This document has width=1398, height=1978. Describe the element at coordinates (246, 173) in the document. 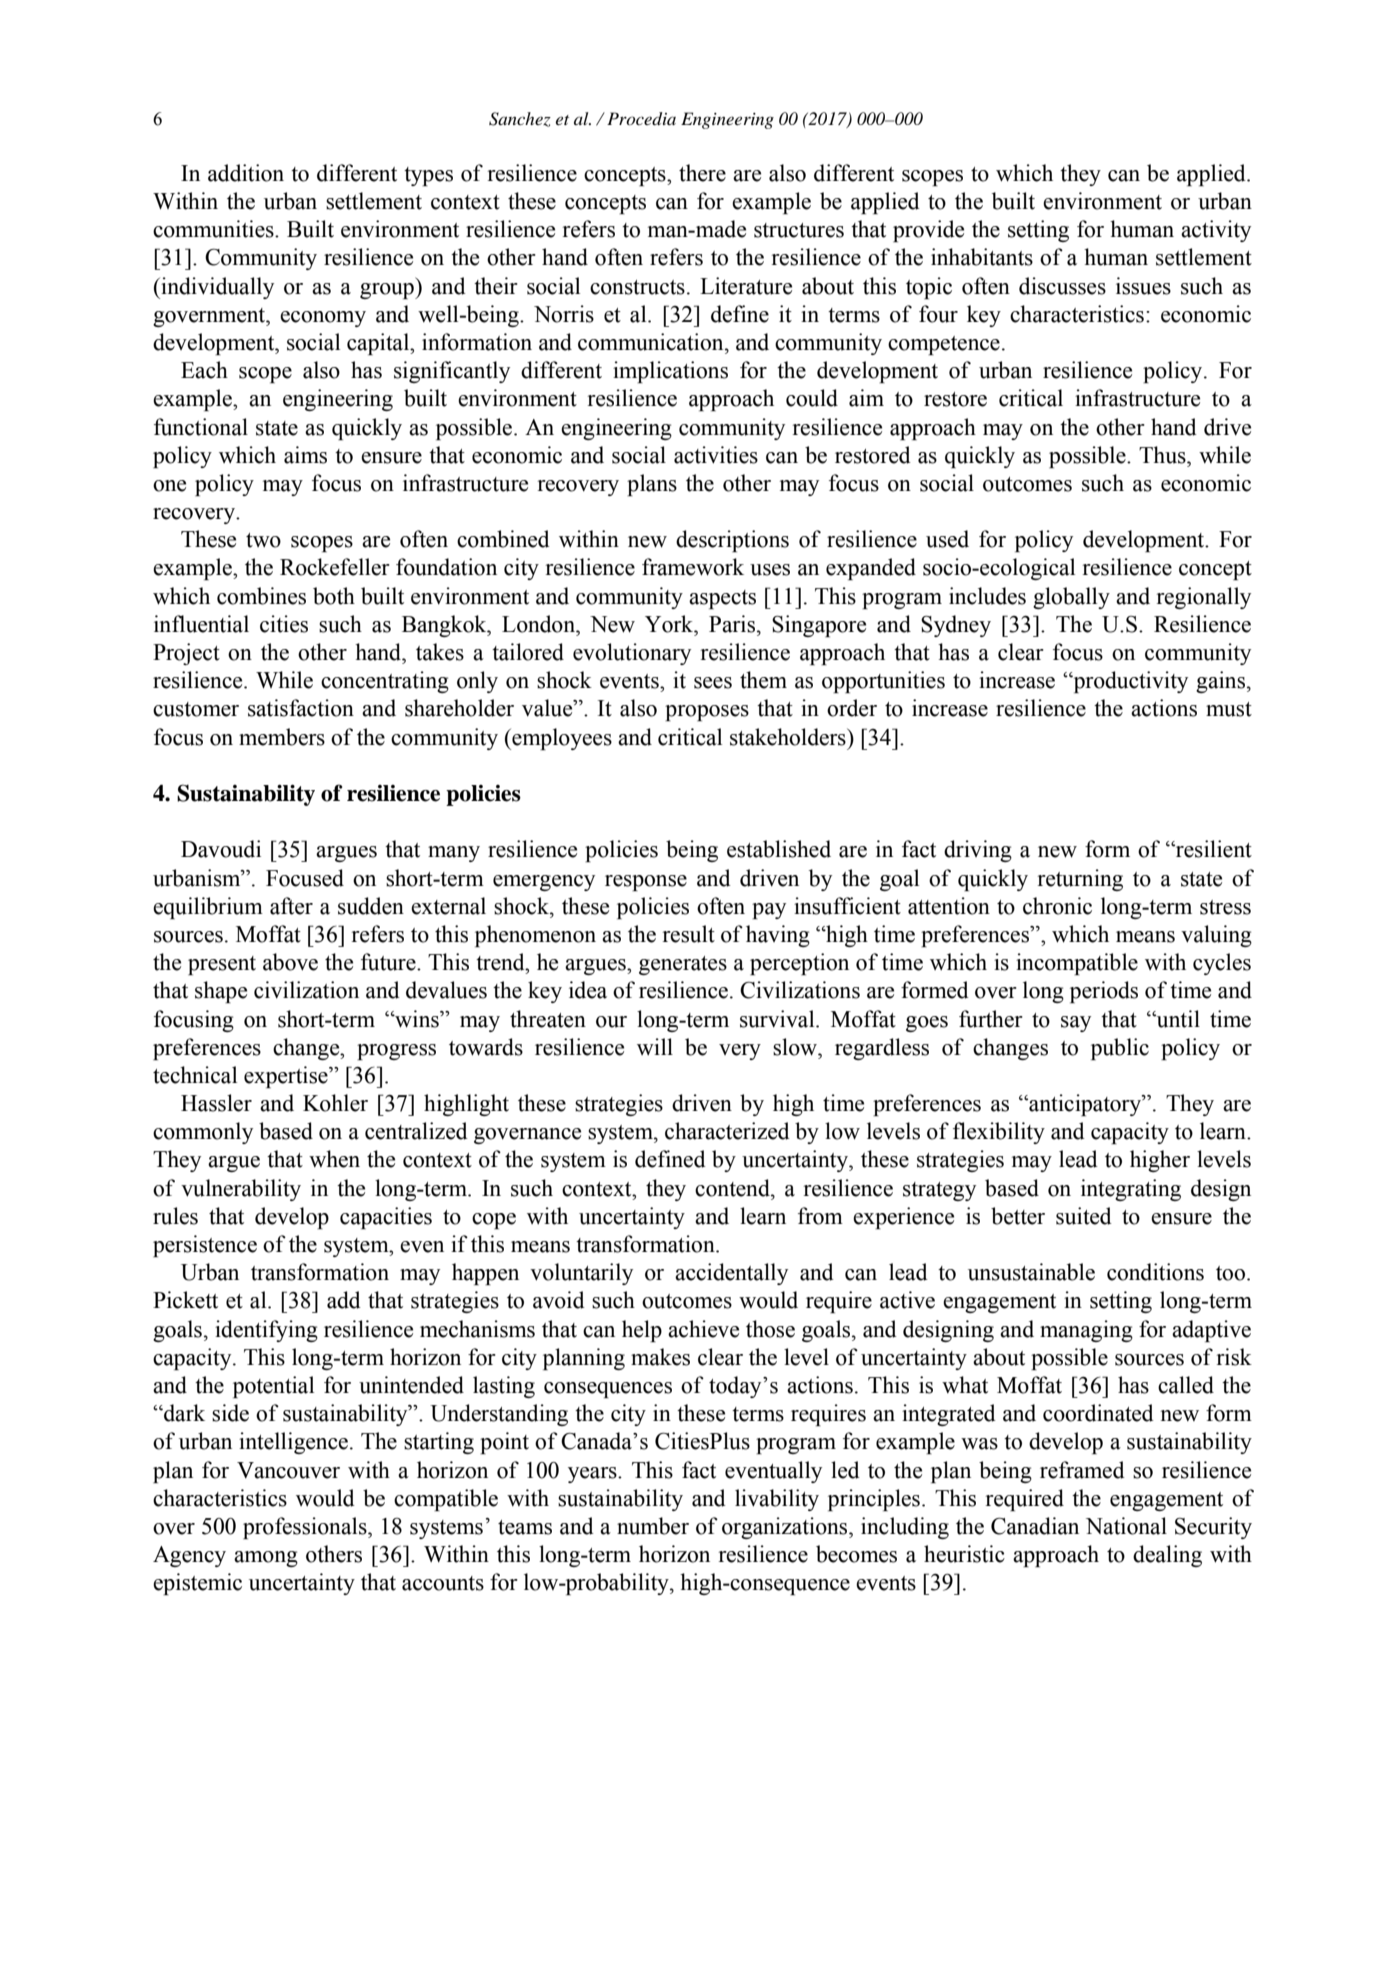

I see `addition` at that location.
